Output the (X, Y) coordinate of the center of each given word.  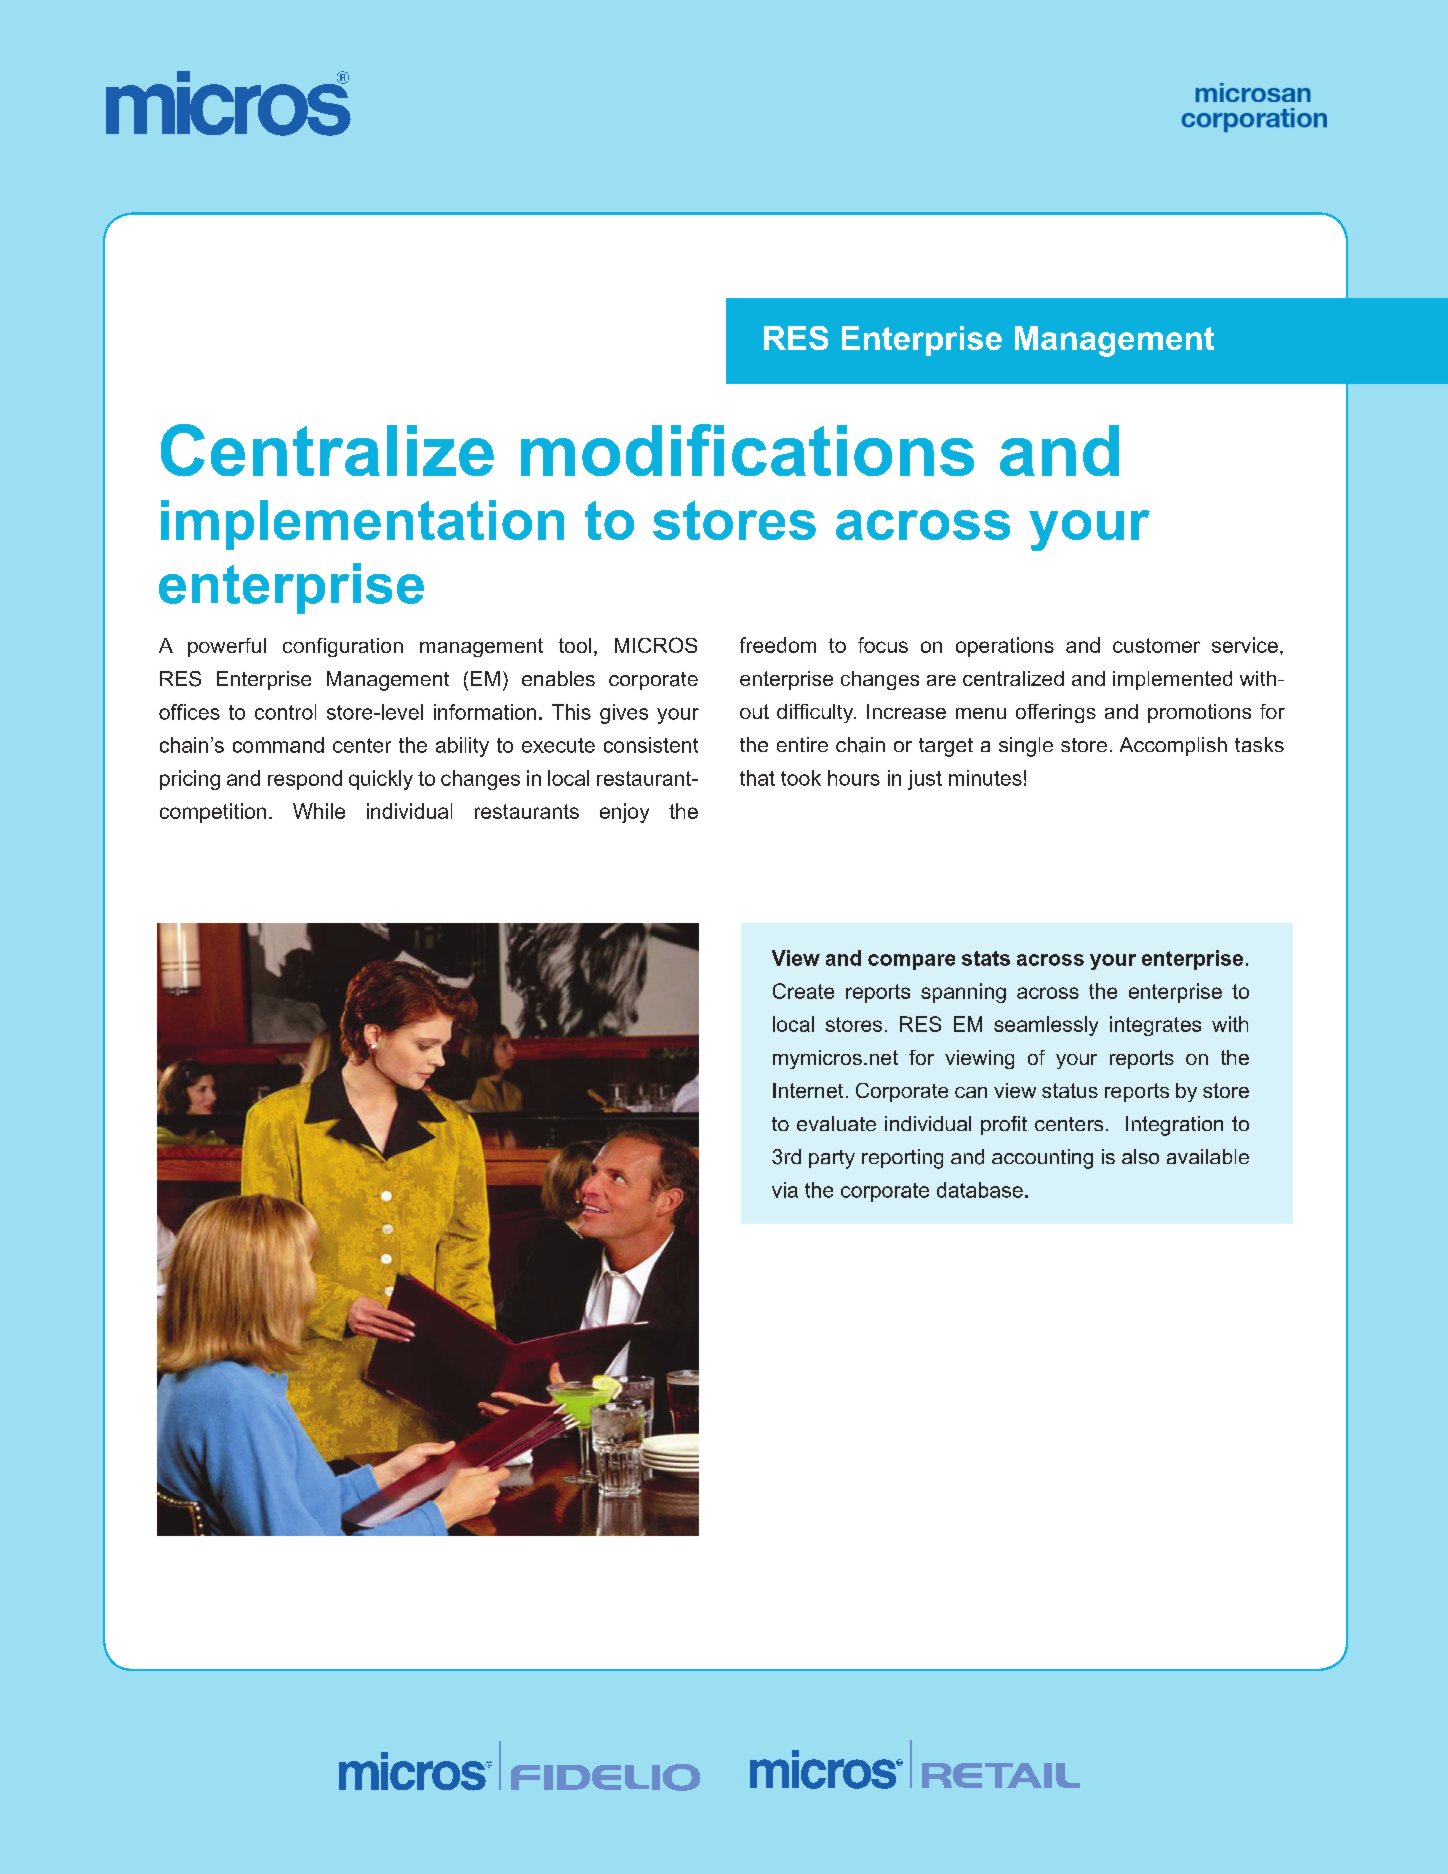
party (832, 1159)
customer (1156, 645)
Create (803, 991)
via (785, 1190)
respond (305, 780)
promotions (1199, 713)
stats (986, 958)
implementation (362, 525)
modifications (747, 450)
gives (624, 714)
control (285, 712)
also (1140, 1156)
